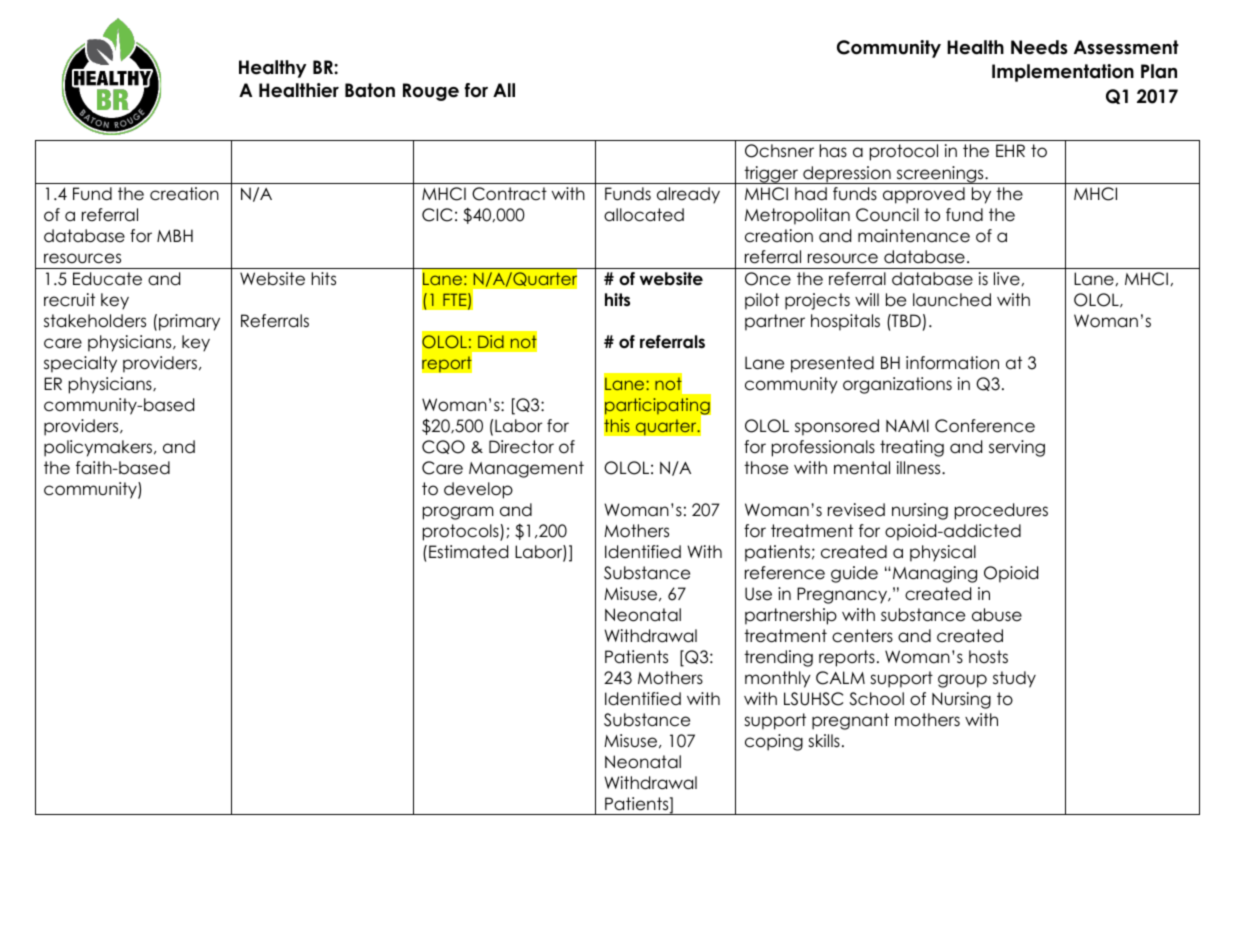 The image size is (1233, 952). I want to click on Rouge, so click(431, 92).
